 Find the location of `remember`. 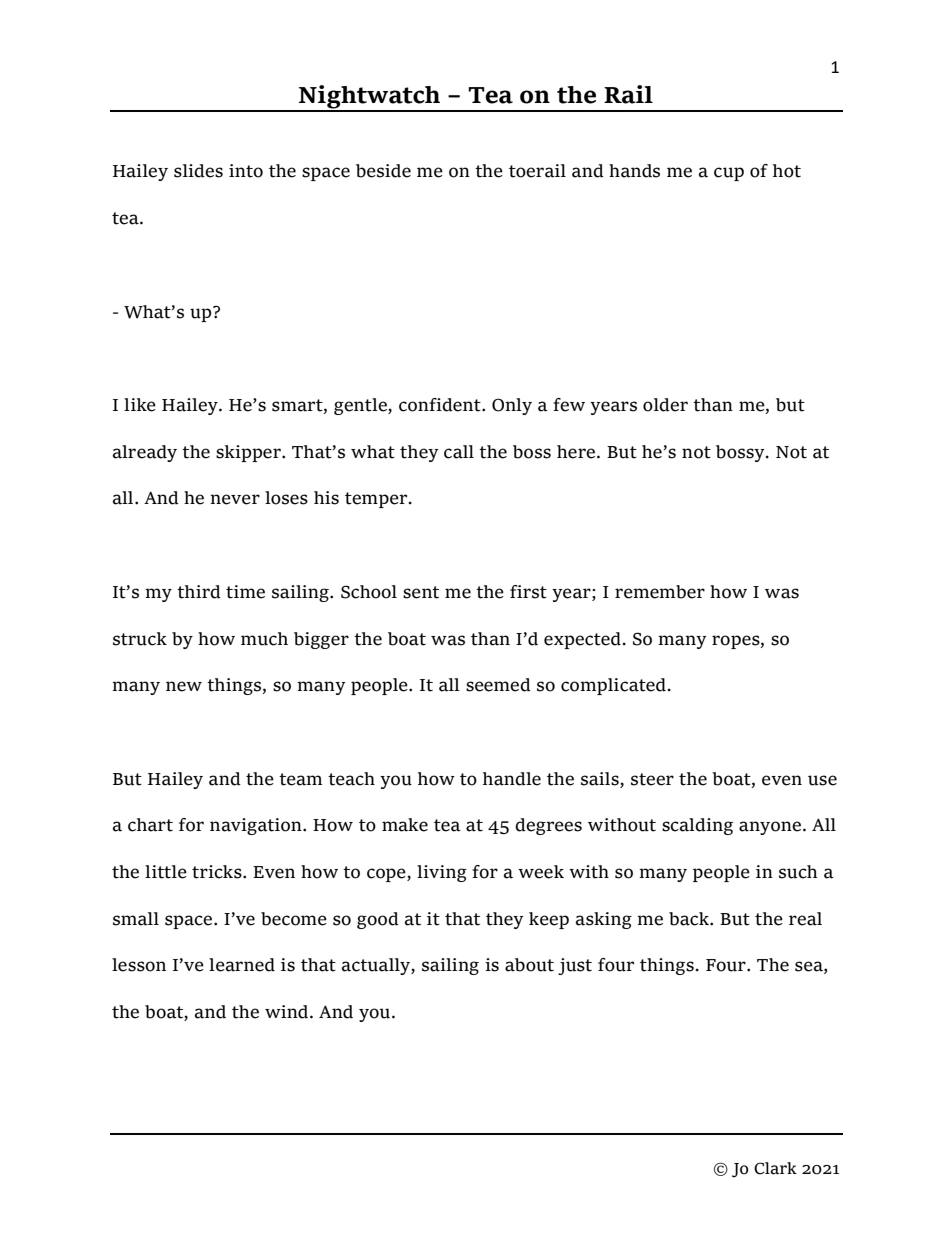

remember is located at coordinates (660, 592).
